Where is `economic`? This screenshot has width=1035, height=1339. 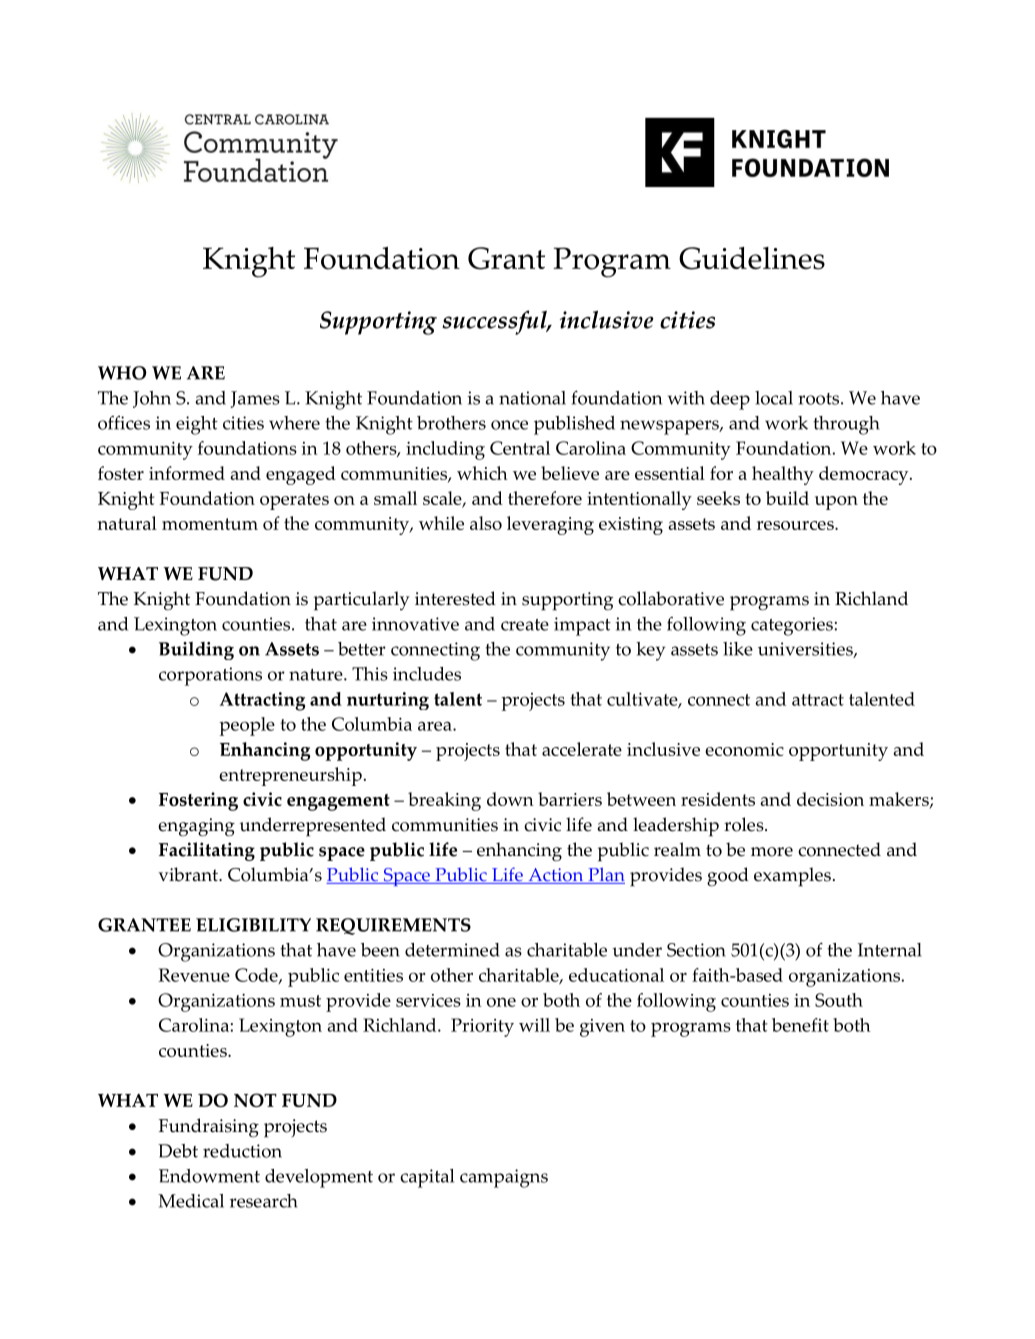 economic is located at coordinates (744, 749).
